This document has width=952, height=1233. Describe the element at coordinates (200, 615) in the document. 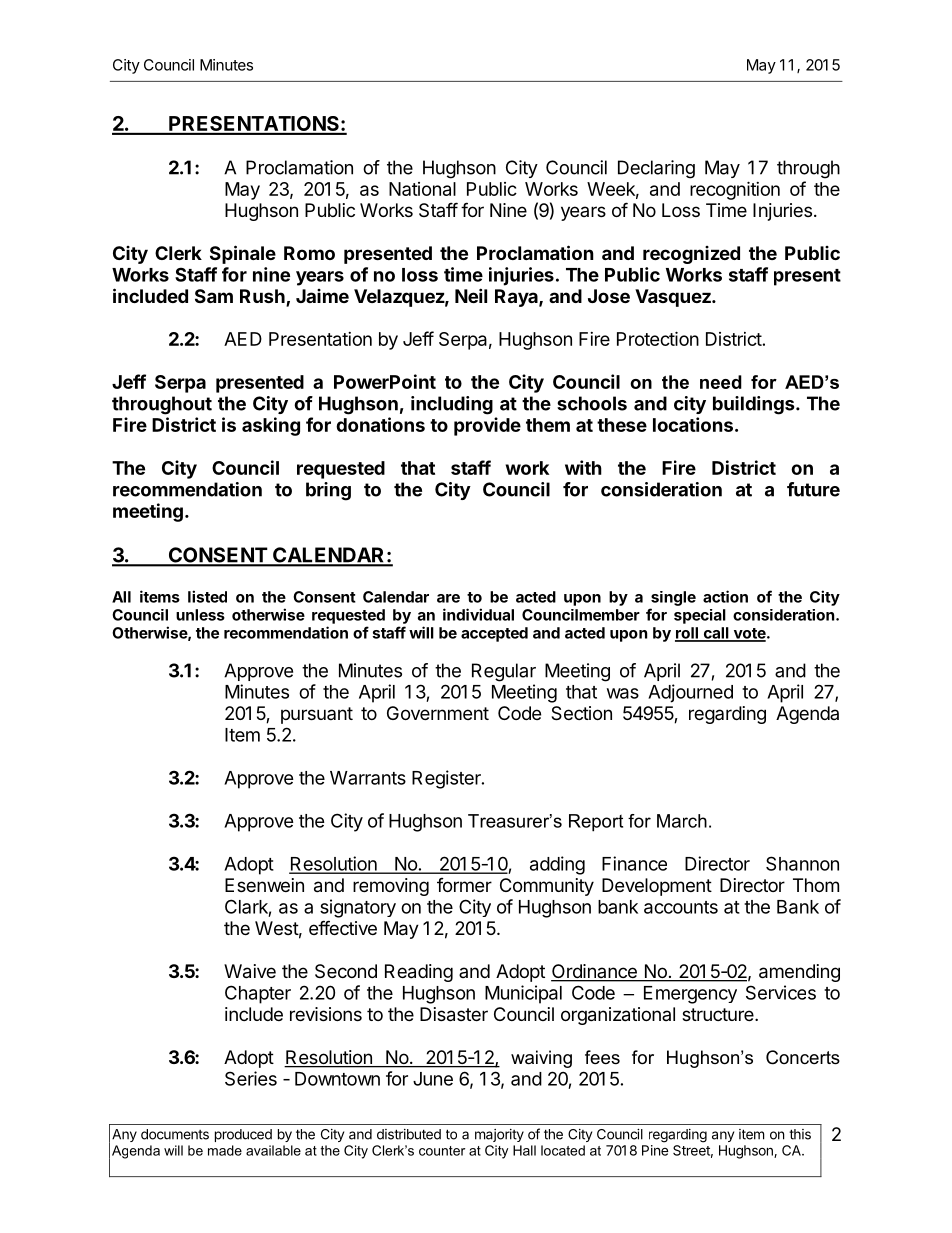

I see `unless` at that location.
